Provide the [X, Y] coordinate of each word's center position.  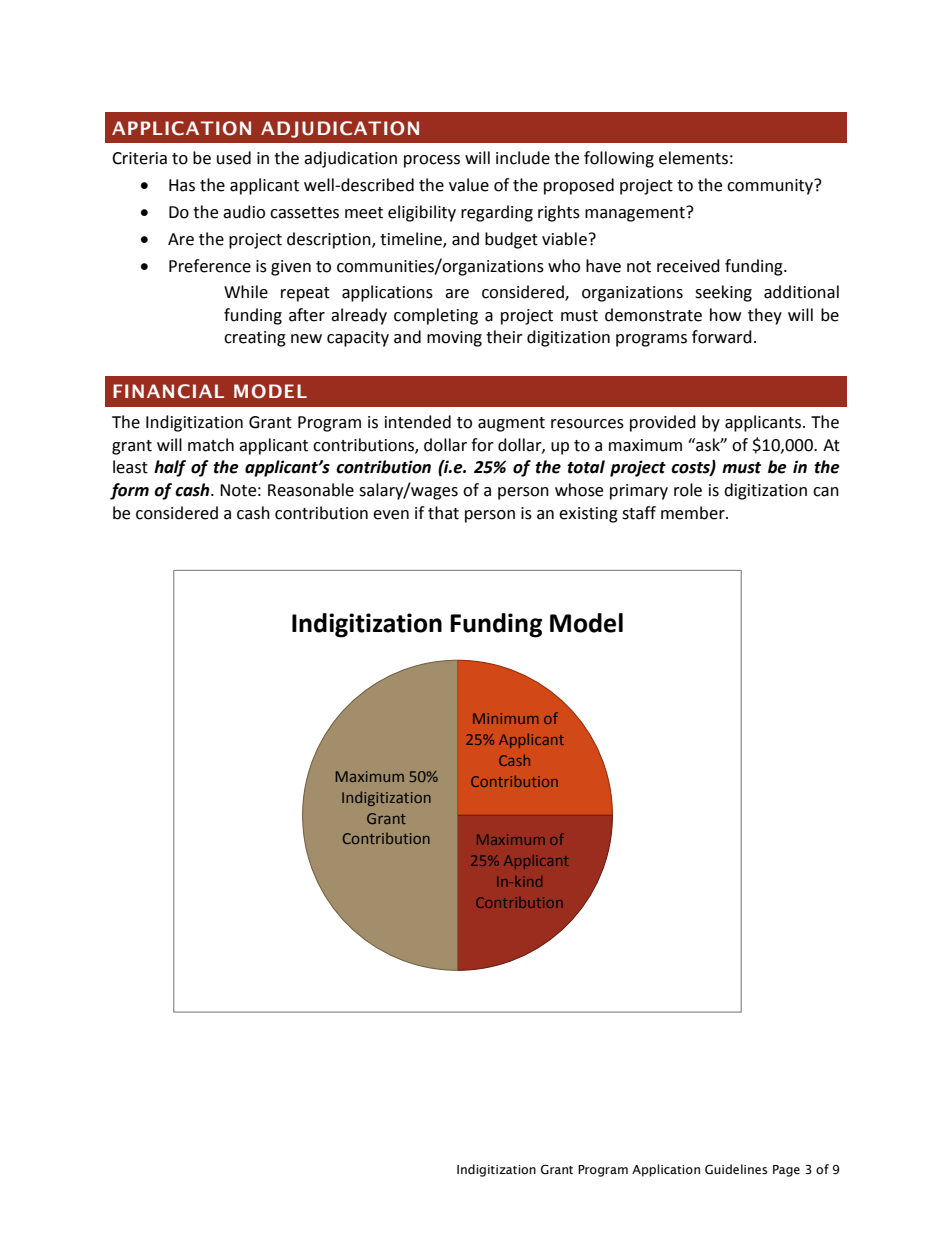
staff [639, 513]
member [694, 513]
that [443, 513]
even [391, 515]
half [170, 468]
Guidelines [736, 1169]
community [771, 186]
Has [182, 185]
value [469, 185]
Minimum [506, 718]
